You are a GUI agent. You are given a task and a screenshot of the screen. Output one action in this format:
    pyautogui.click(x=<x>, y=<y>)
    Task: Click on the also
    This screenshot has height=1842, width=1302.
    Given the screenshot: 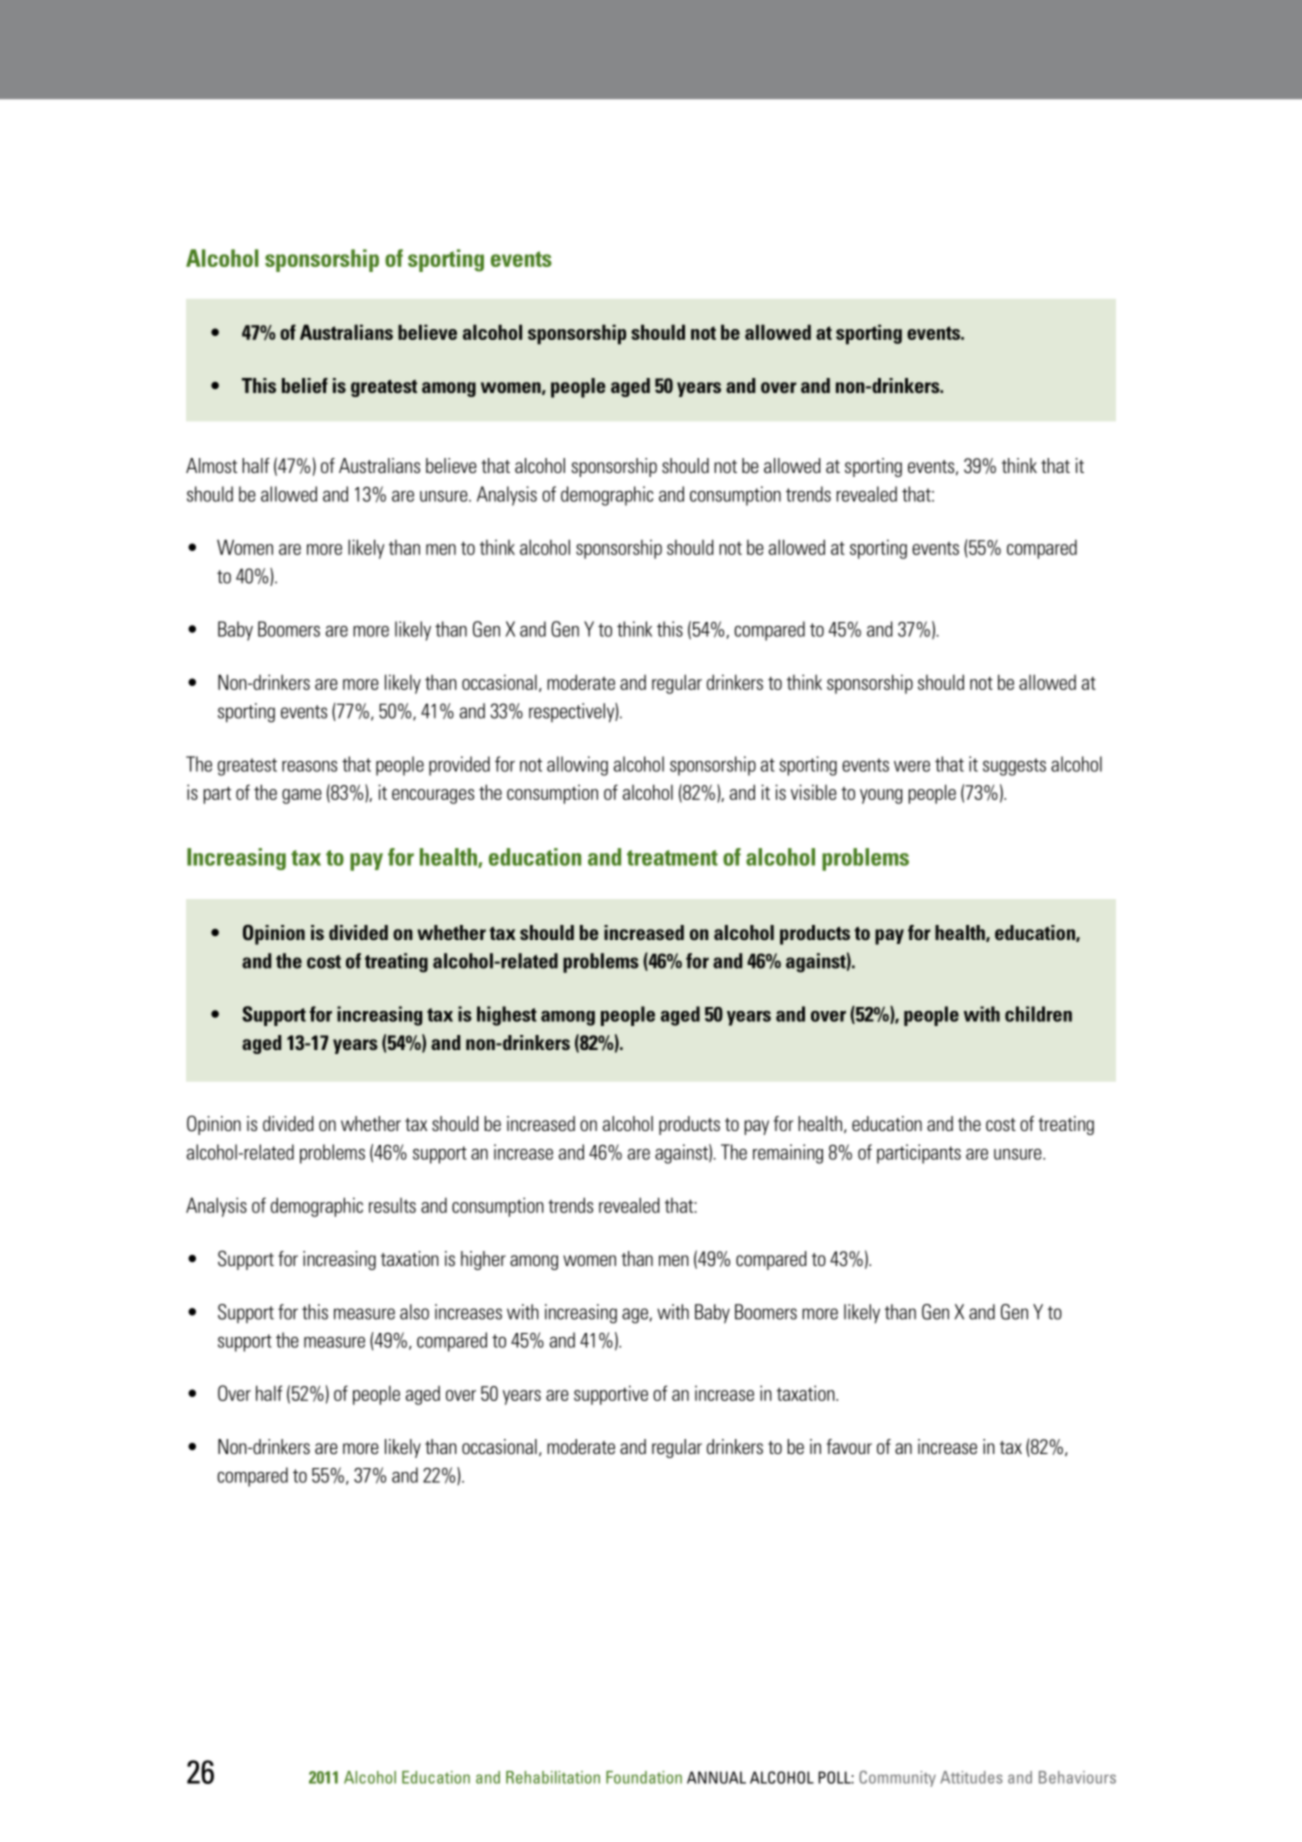 What is the action you would take?
    pyautogui.click(x=414, y=1312)
